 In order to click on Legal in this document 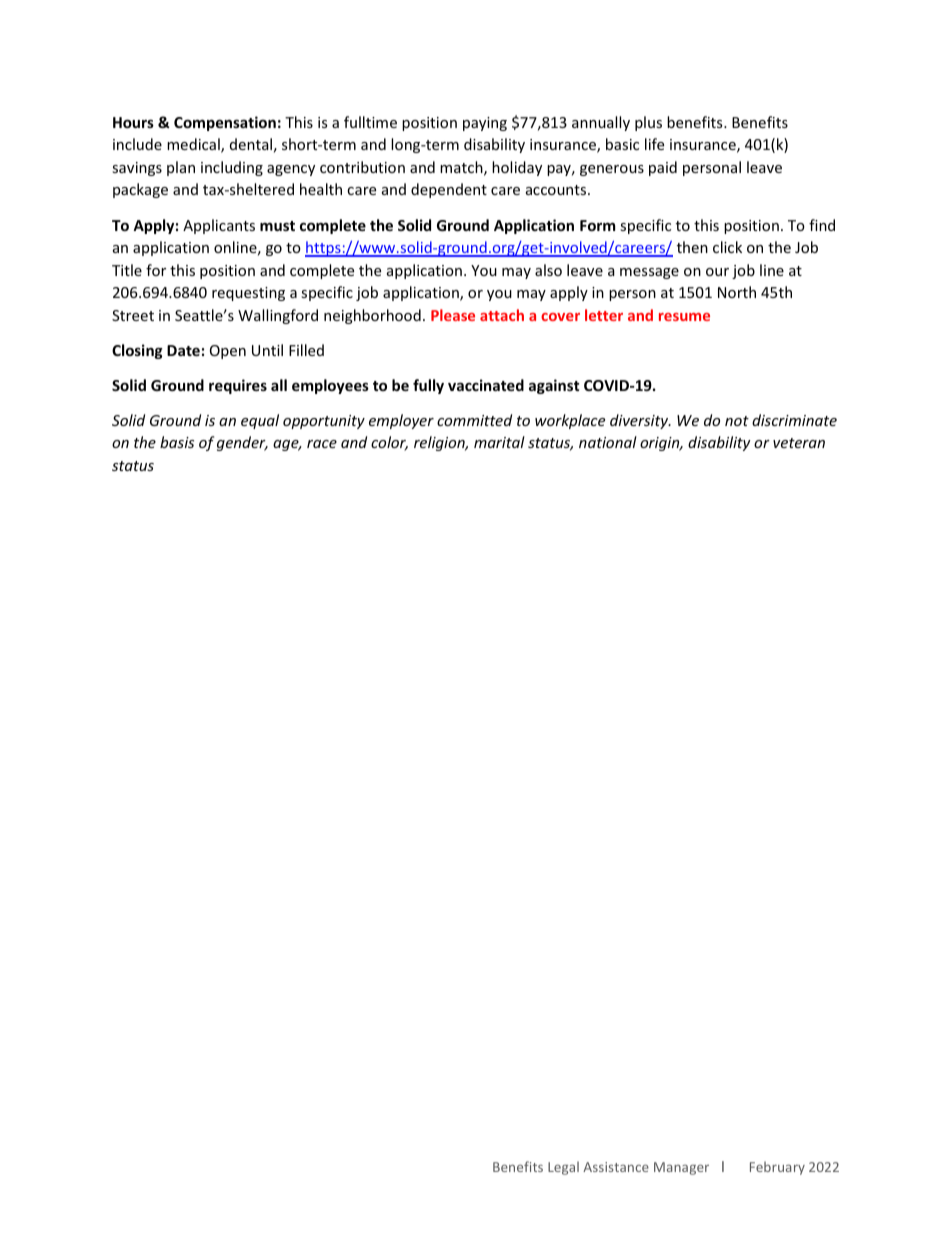, I will do `click(563, 1168)`.
